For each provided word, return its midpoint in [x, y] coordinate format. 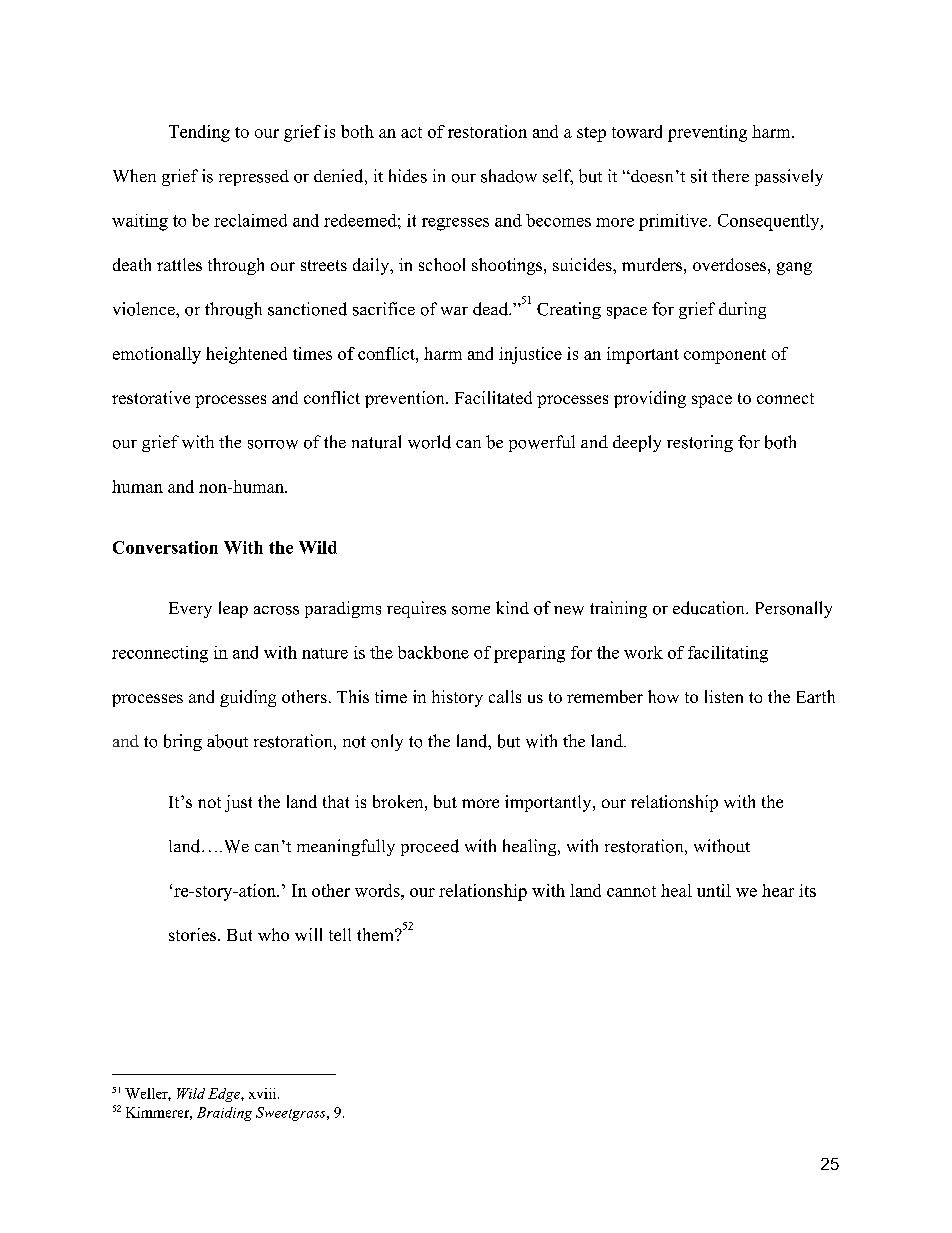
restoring [700, 443]
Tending [199, 133]
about [227, 741]
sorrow [273, 444]
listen [724, 696]
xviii [264, 1093]
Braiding [224, 1114]
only [387, 742]
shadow [509, 176]
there [730, 175]
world [429, 442]
